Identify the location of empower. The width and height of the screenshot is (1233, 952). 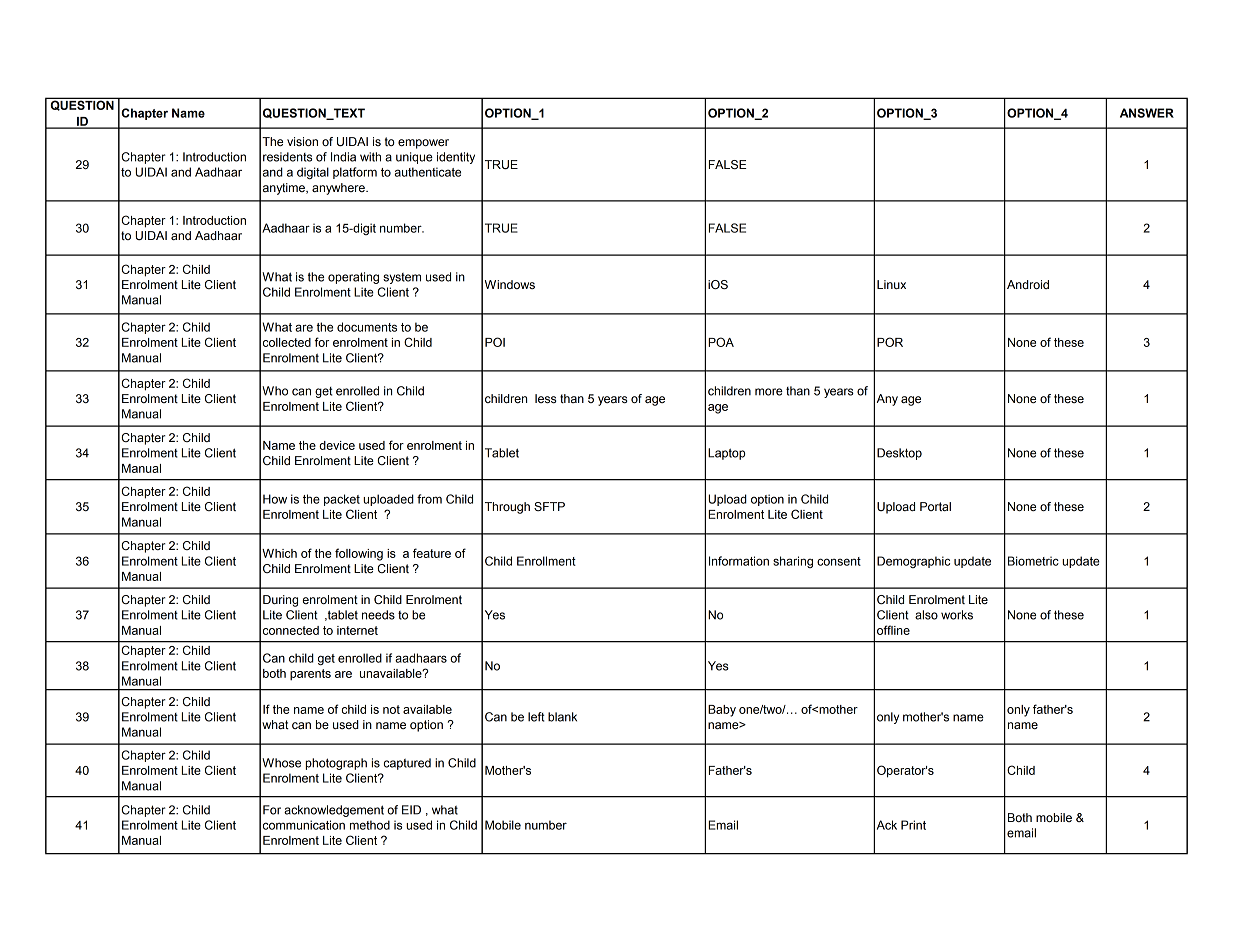
(423, 144).
